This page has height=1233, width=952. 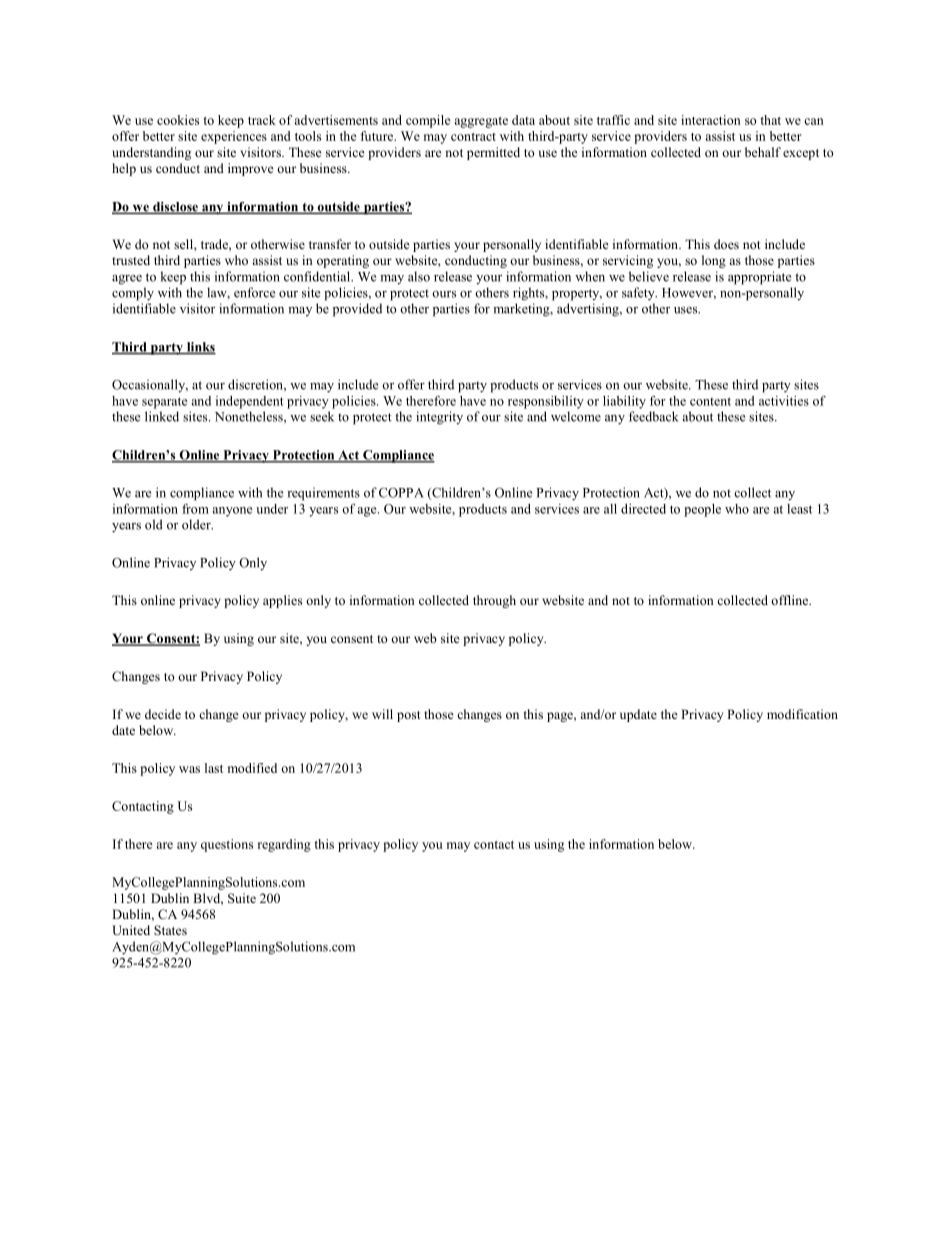 I want to click on ours, so click(x=444, y=294).
